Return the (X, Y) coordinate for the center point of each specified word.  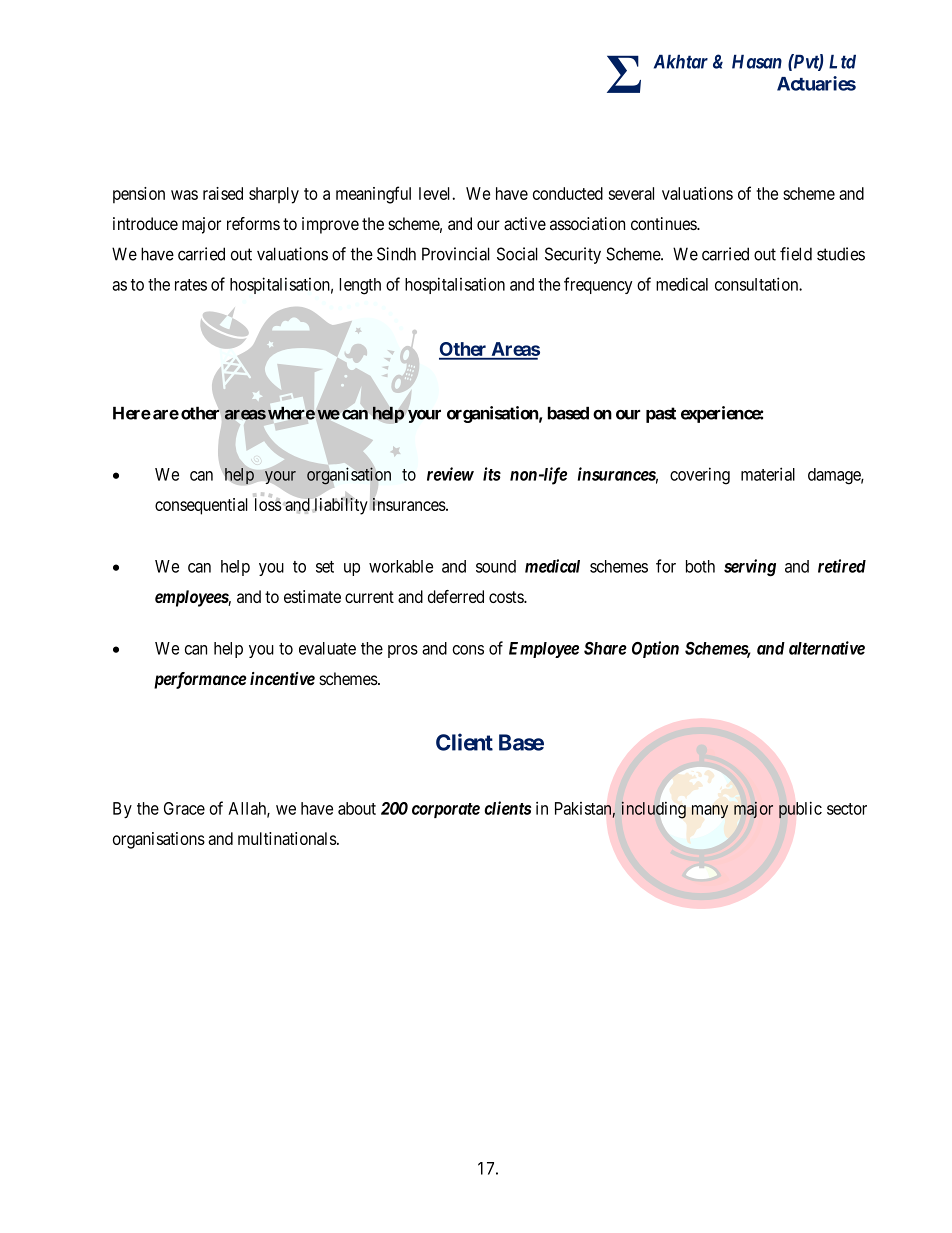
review (450, 474)
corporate (446, 810)
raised (223, 193)
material (768, 474)
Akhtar (681, 62)
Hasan (757, 62)
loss (268, 504)
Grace (184, 808)
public (800, 810)
